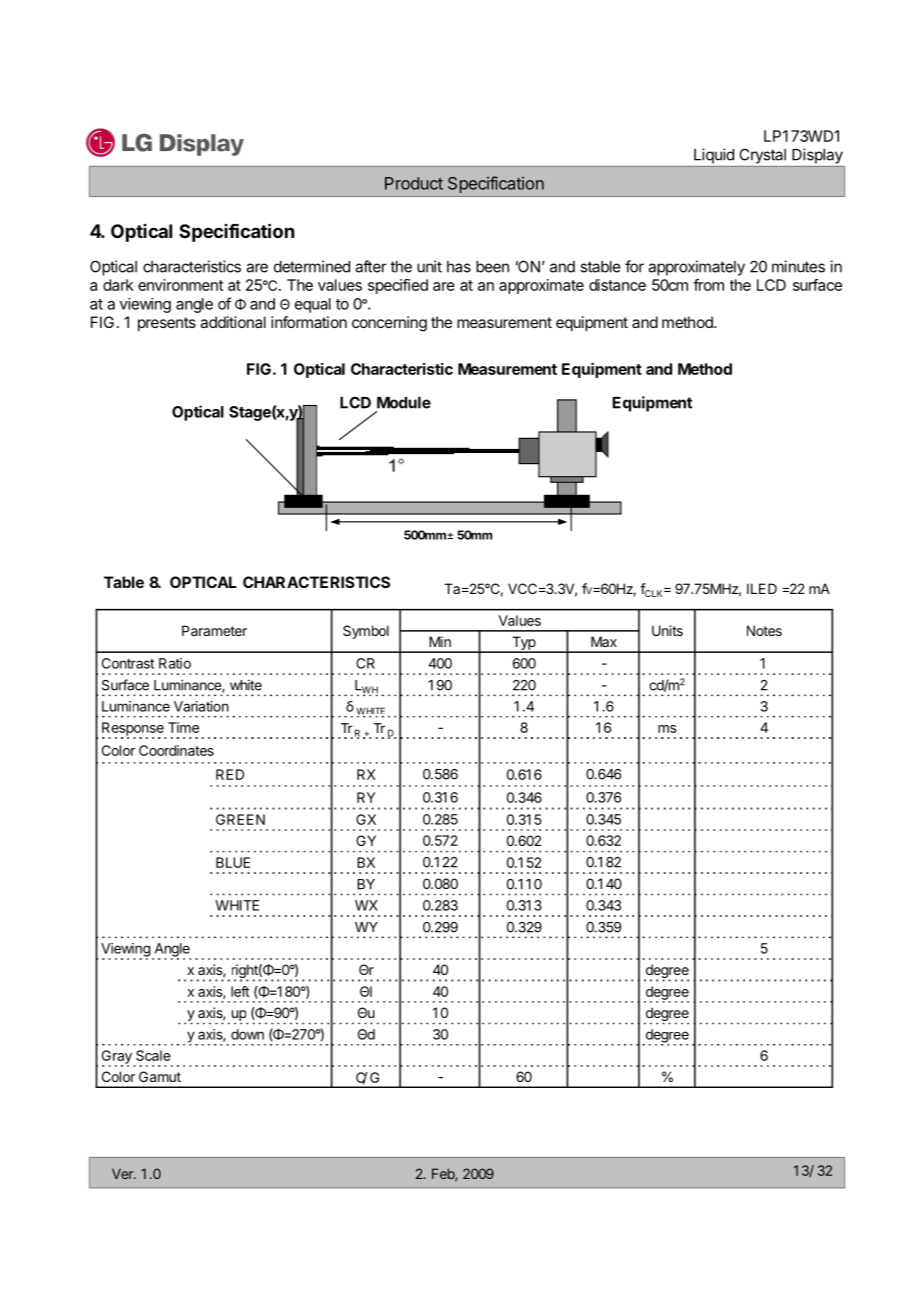  Describe the element at coordinates (404, 403) in the image. I see `Module` at that location.
